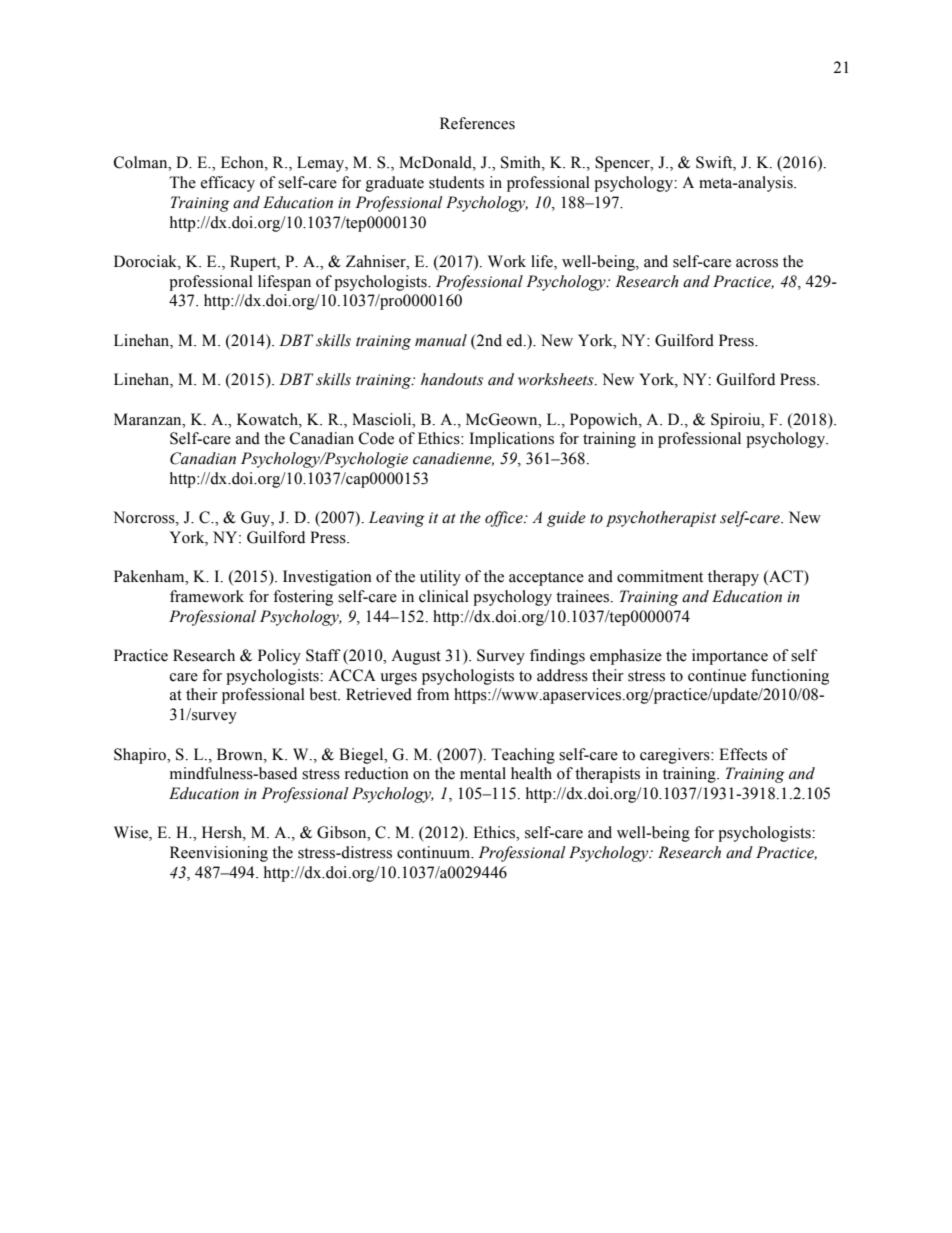 This screenshot has width=952, height=1233. Describe the element at coordinates (623, 164) in the screenshot. I see `Spencer` at that location.
